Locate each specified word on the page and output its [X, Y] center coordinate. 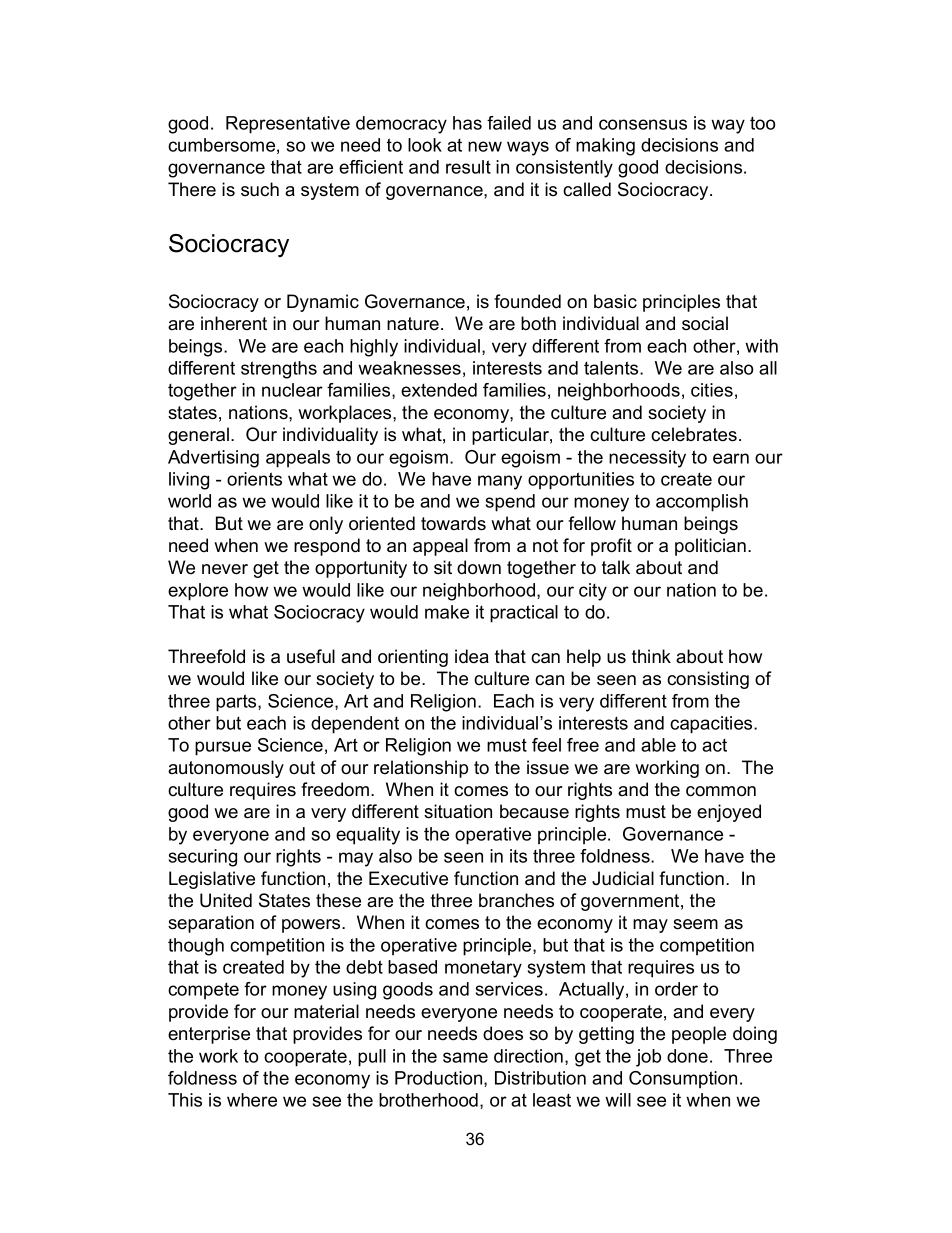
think [651, 656]
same [465, 1057]
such [260, 189]
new [485, 146]
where [252, 1100]
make [447, 612]
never [225, 569]
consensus [643, 124]
